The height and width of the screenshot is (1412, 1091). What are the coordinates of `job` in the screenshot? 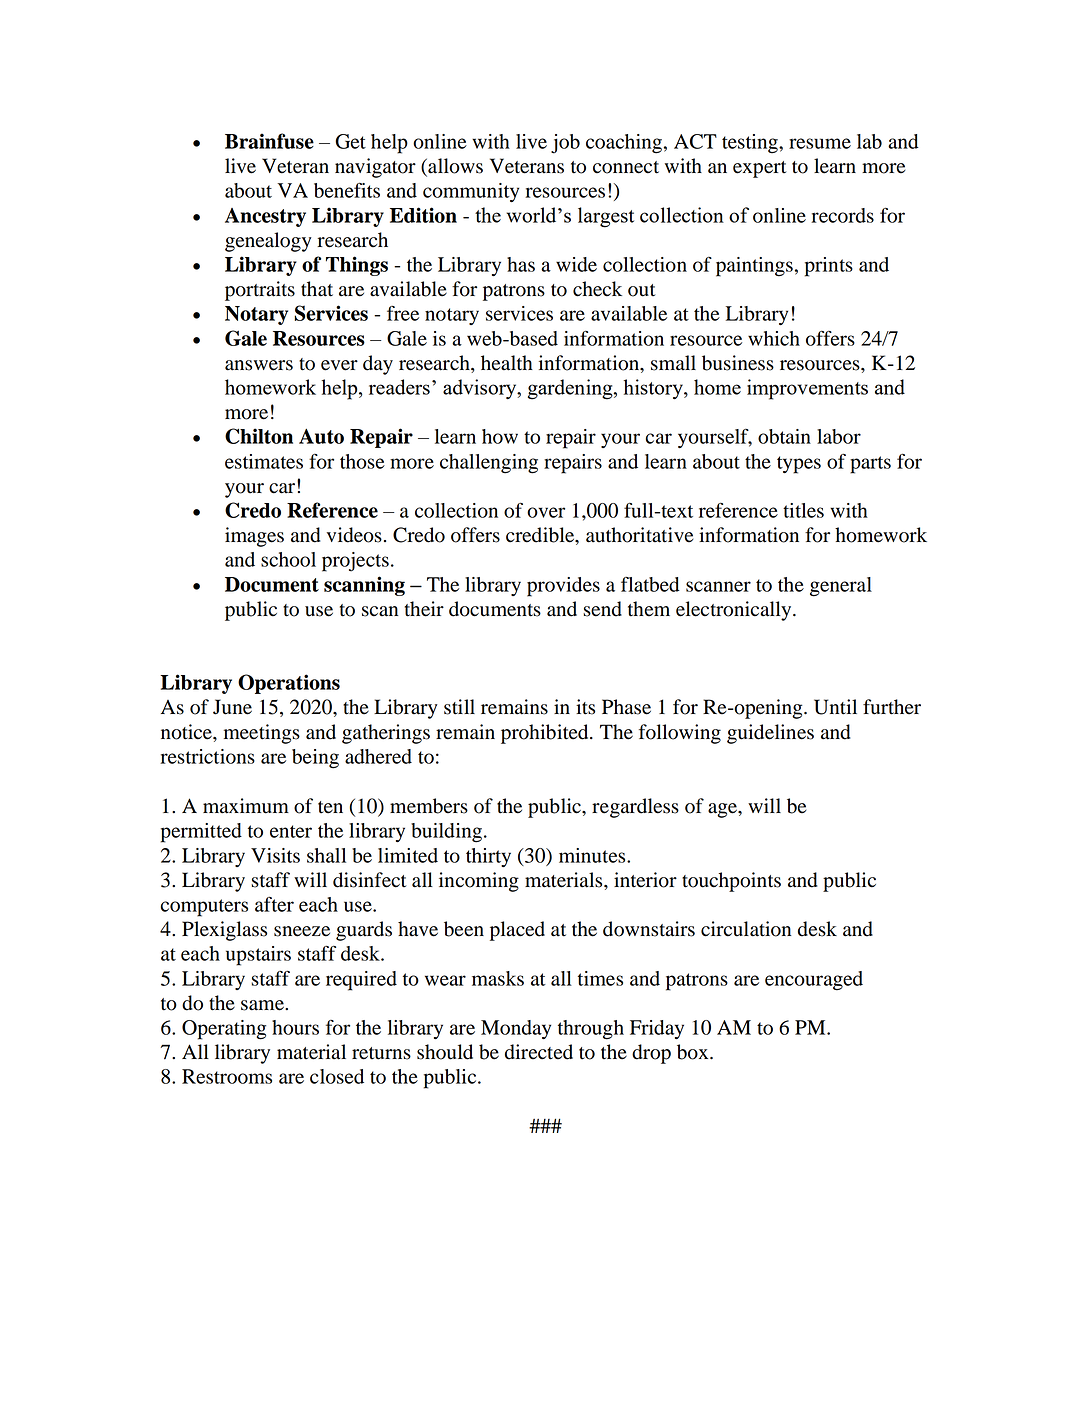 It's located at (565, 144).
